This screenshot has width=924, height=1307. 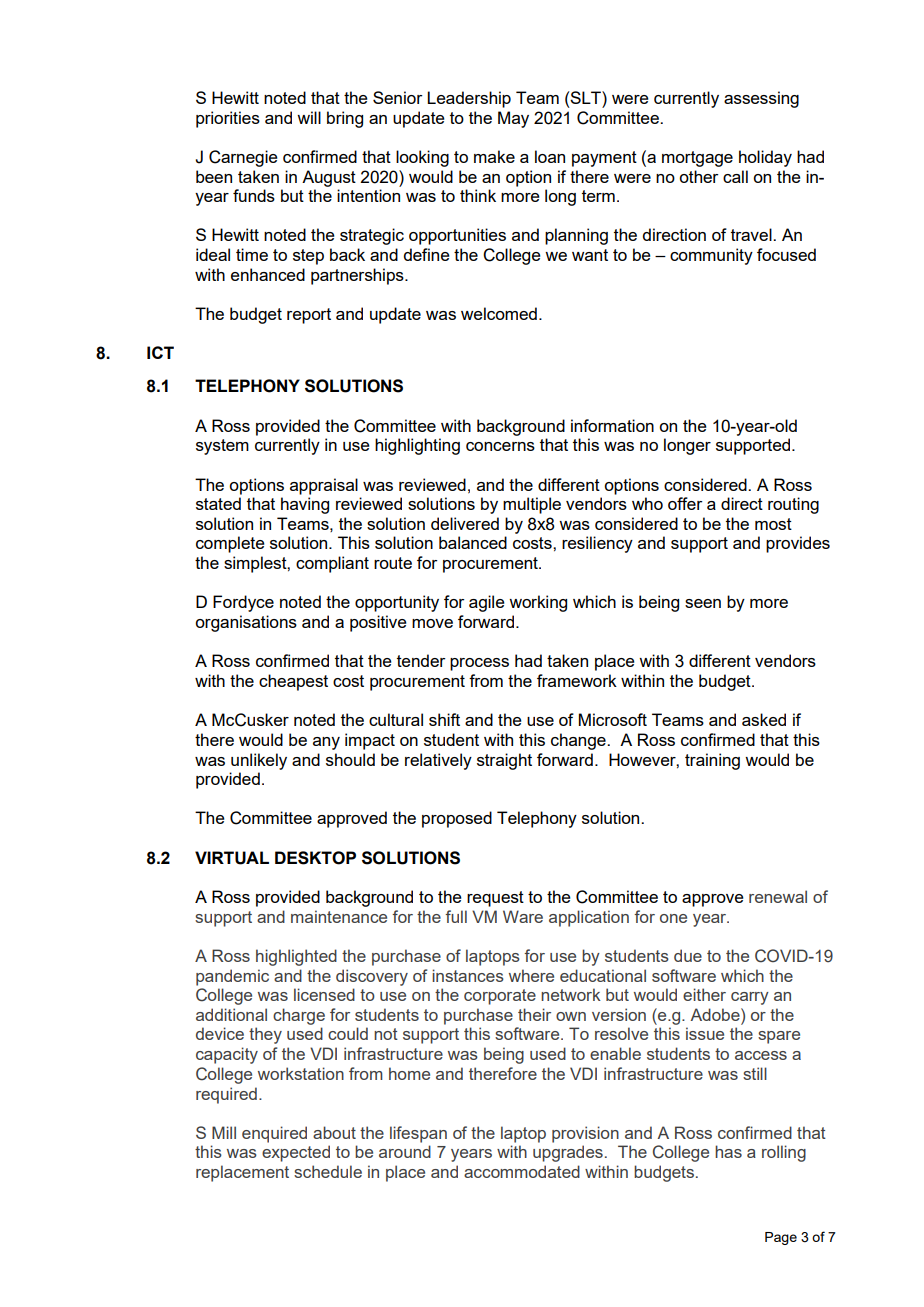 I want to click on accommodated, so click(x=522, y=1171).
